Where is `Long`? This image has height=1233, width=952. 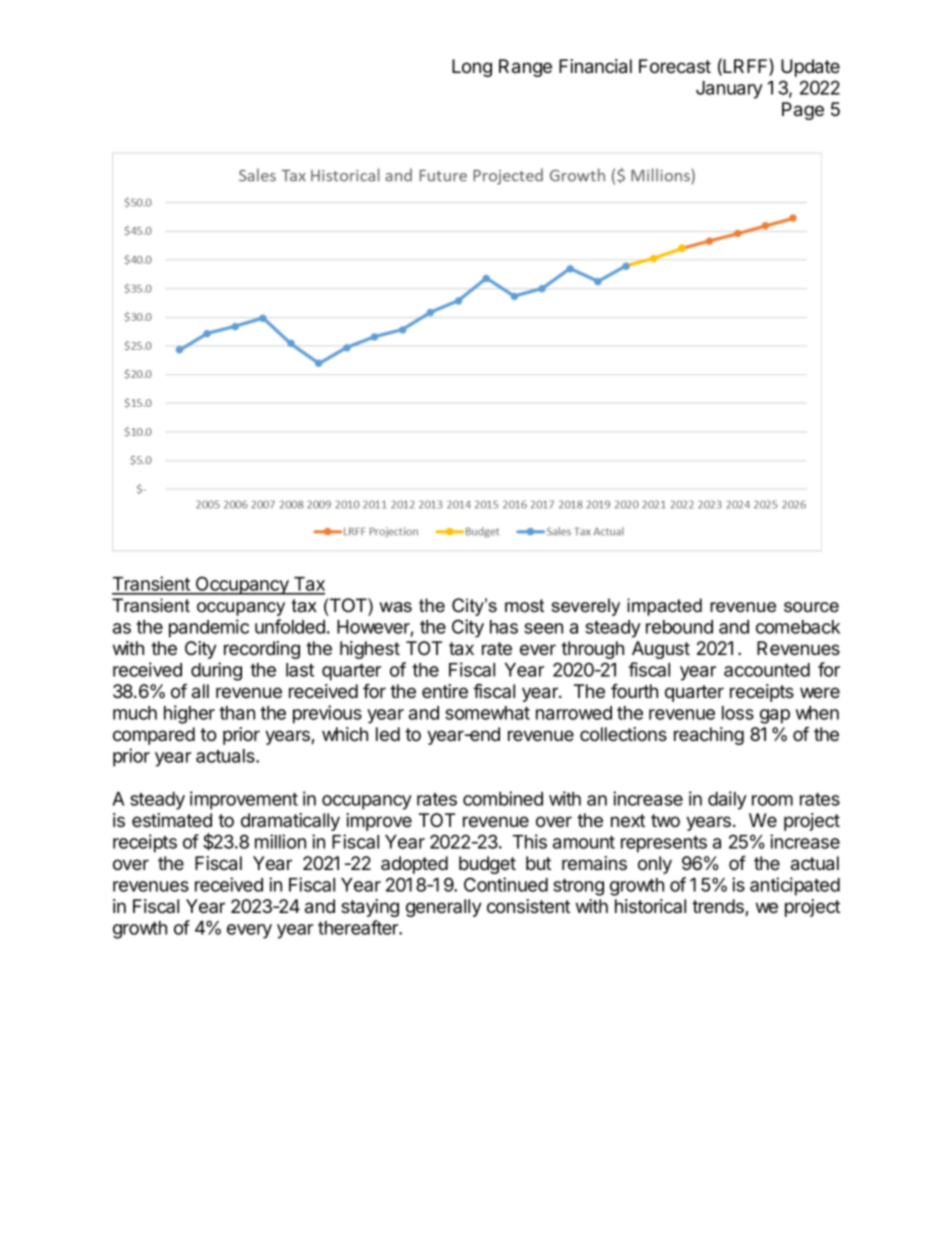 Long is located at coordinates (472, 68).
